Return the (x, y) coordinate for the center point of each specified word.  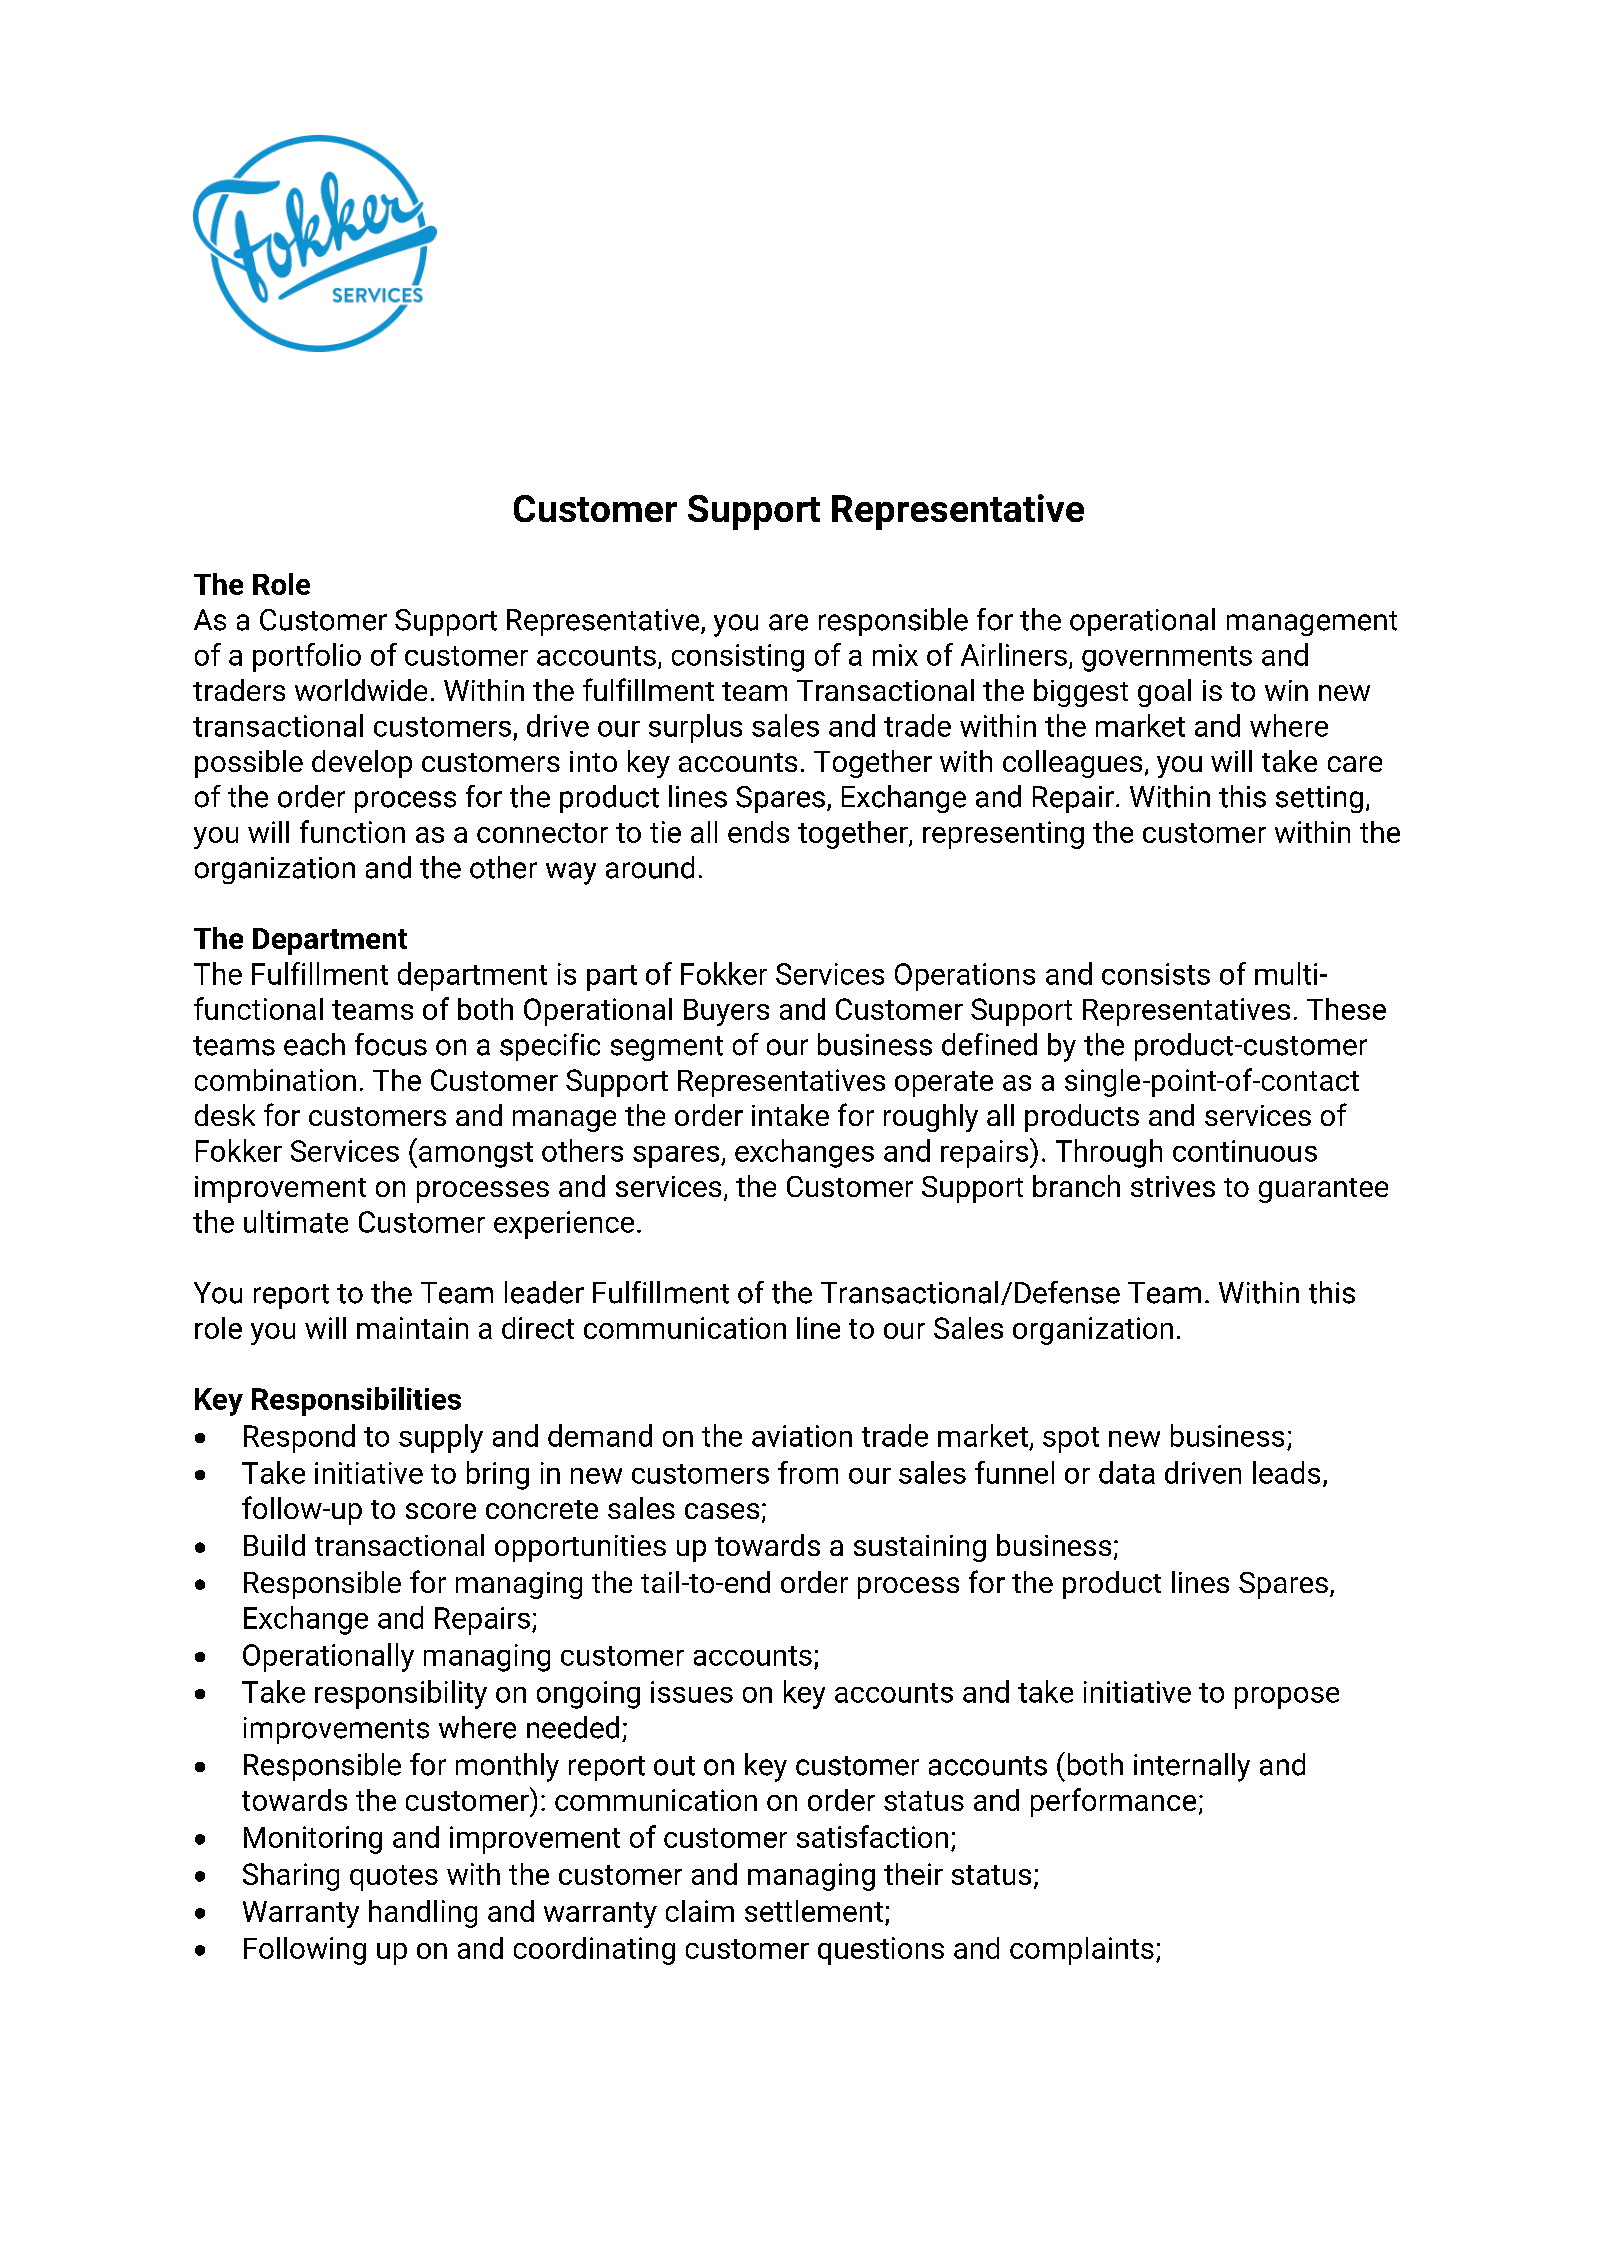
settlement (814, 1911)
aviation (802, 1436)
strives (1173, 1186)
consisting (738, 658)
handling (423, 1914)
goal (1164, 693)
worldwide (361, 690)
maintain (412, 1328)
